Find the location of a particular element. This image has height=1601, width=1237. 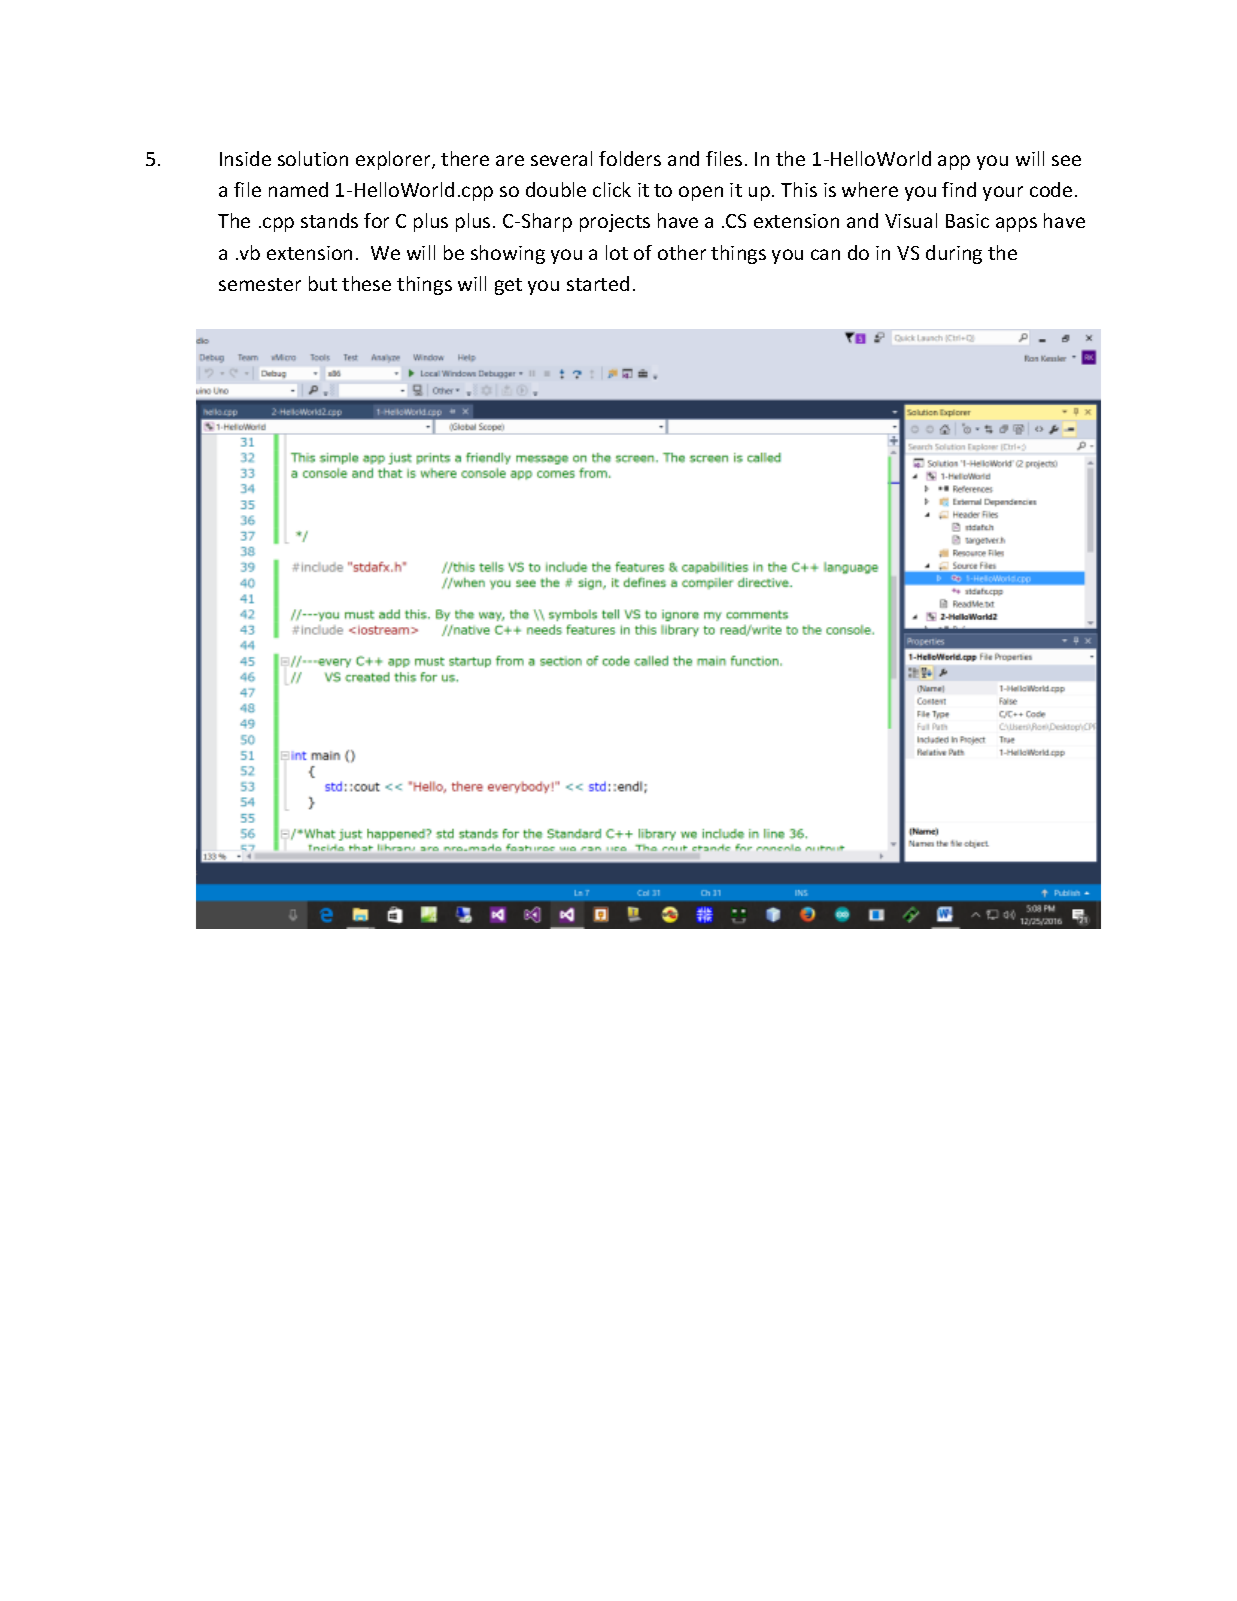

stands is located at coordinates (329, 220).
